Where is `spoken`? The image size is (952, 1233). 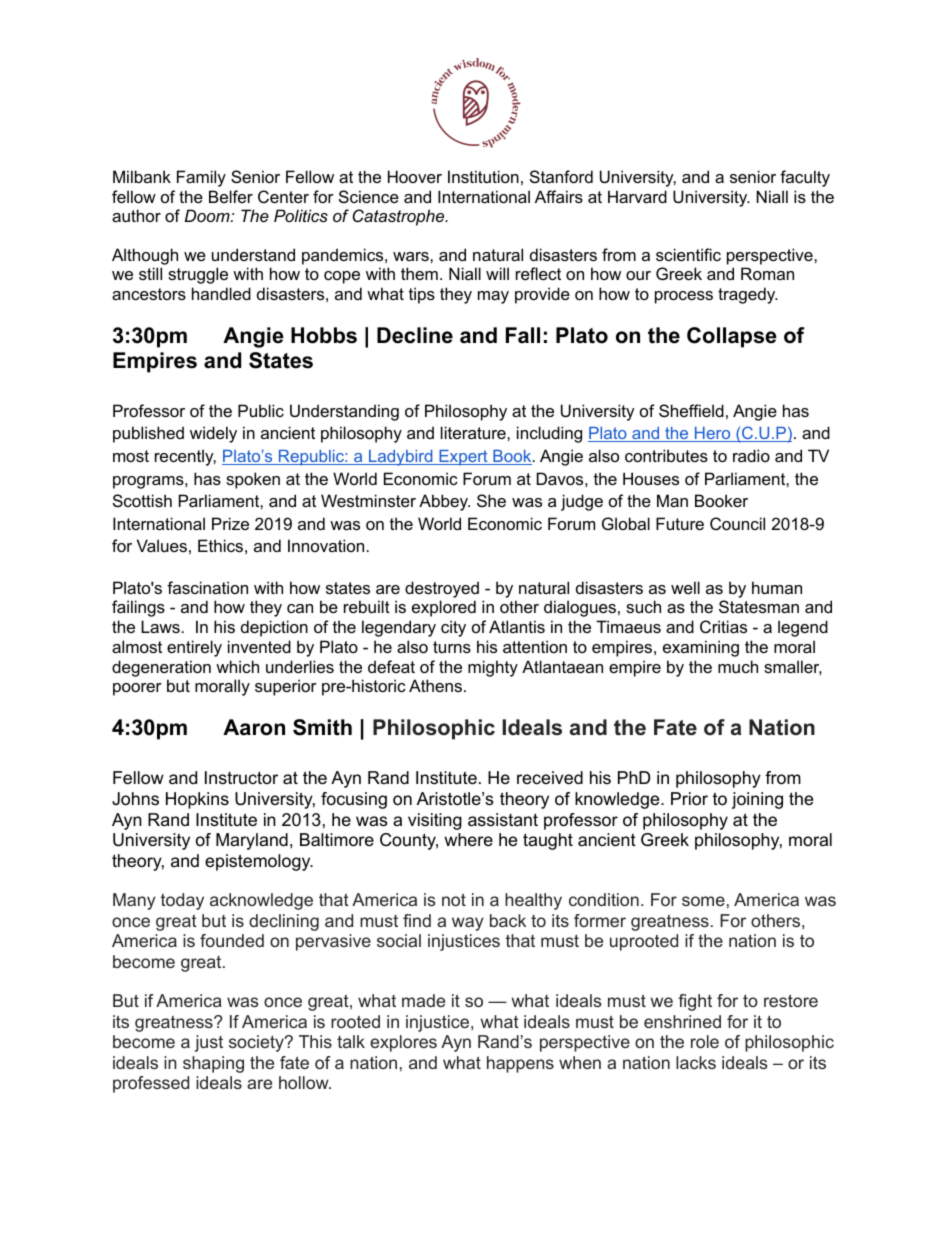 spoken is located at coordinates (253, 480).
